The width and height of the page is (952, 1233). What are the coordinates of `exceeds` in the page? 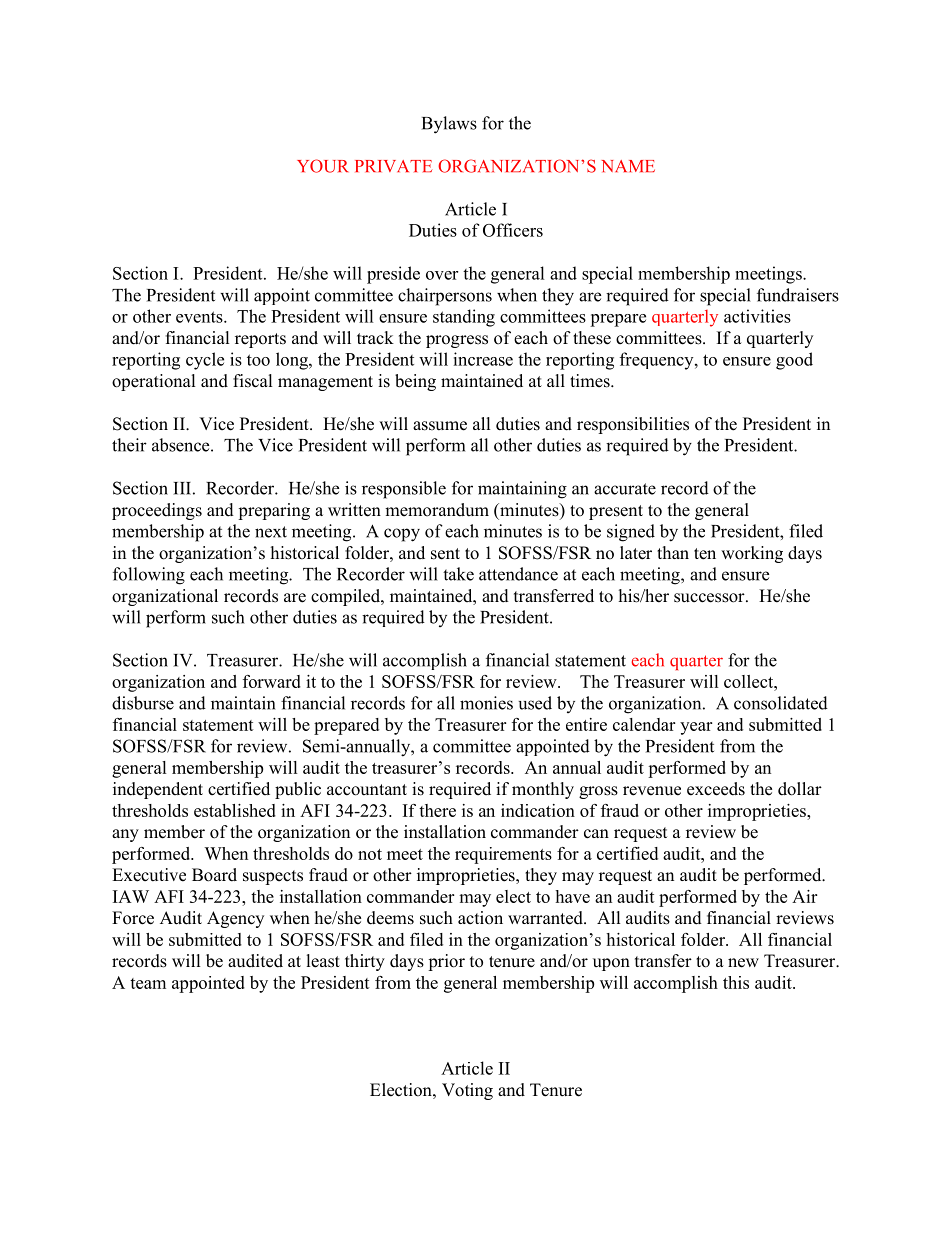 It's located at (716, 789).
